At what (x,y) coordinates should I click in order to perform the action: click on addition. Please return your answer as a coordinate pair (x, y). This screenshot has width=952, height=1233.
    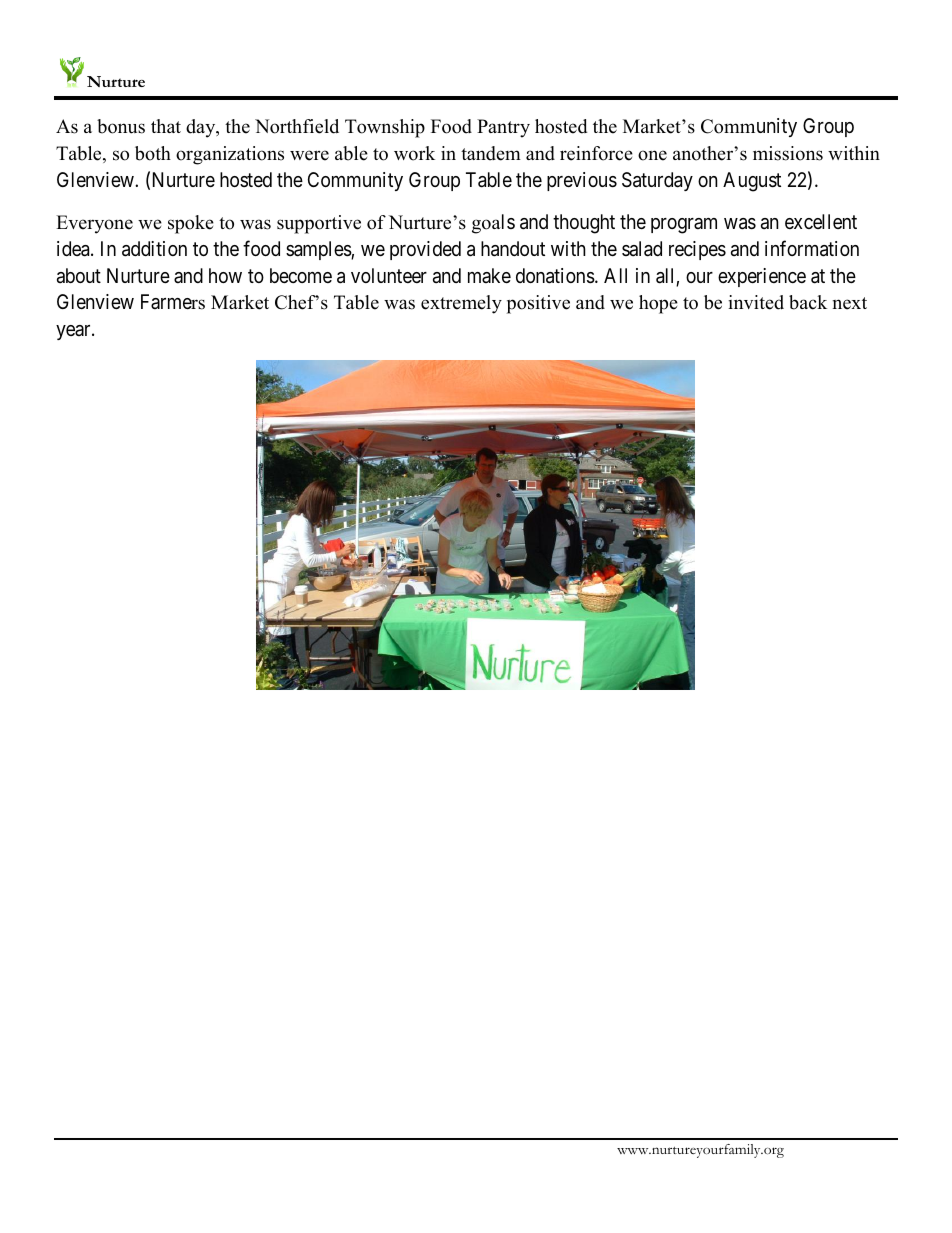
    Looking at the image, I should click on (154, 249).
